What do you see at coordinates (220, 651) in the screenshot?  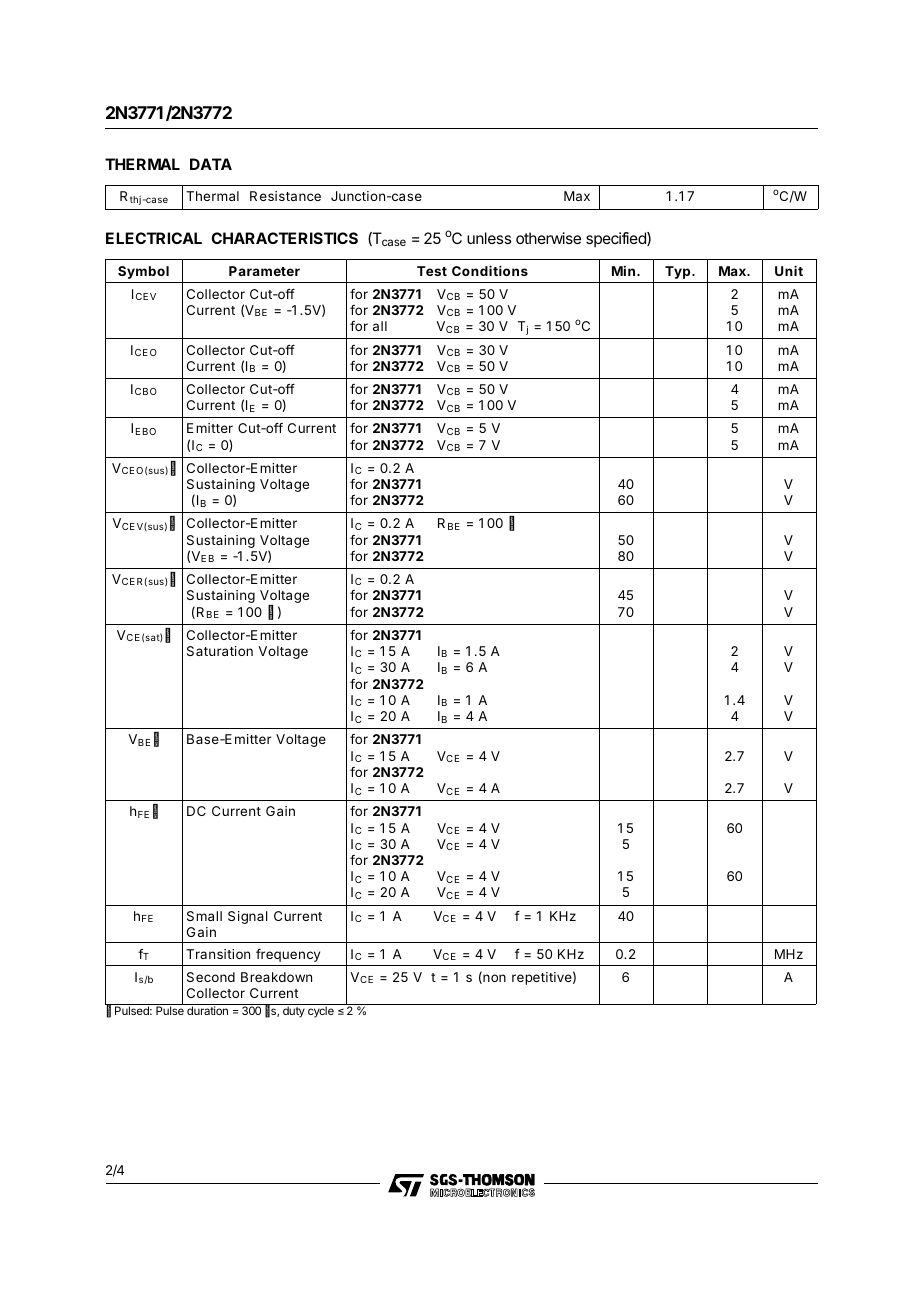 I see `Saturation` at bounding box center [220, 651].
